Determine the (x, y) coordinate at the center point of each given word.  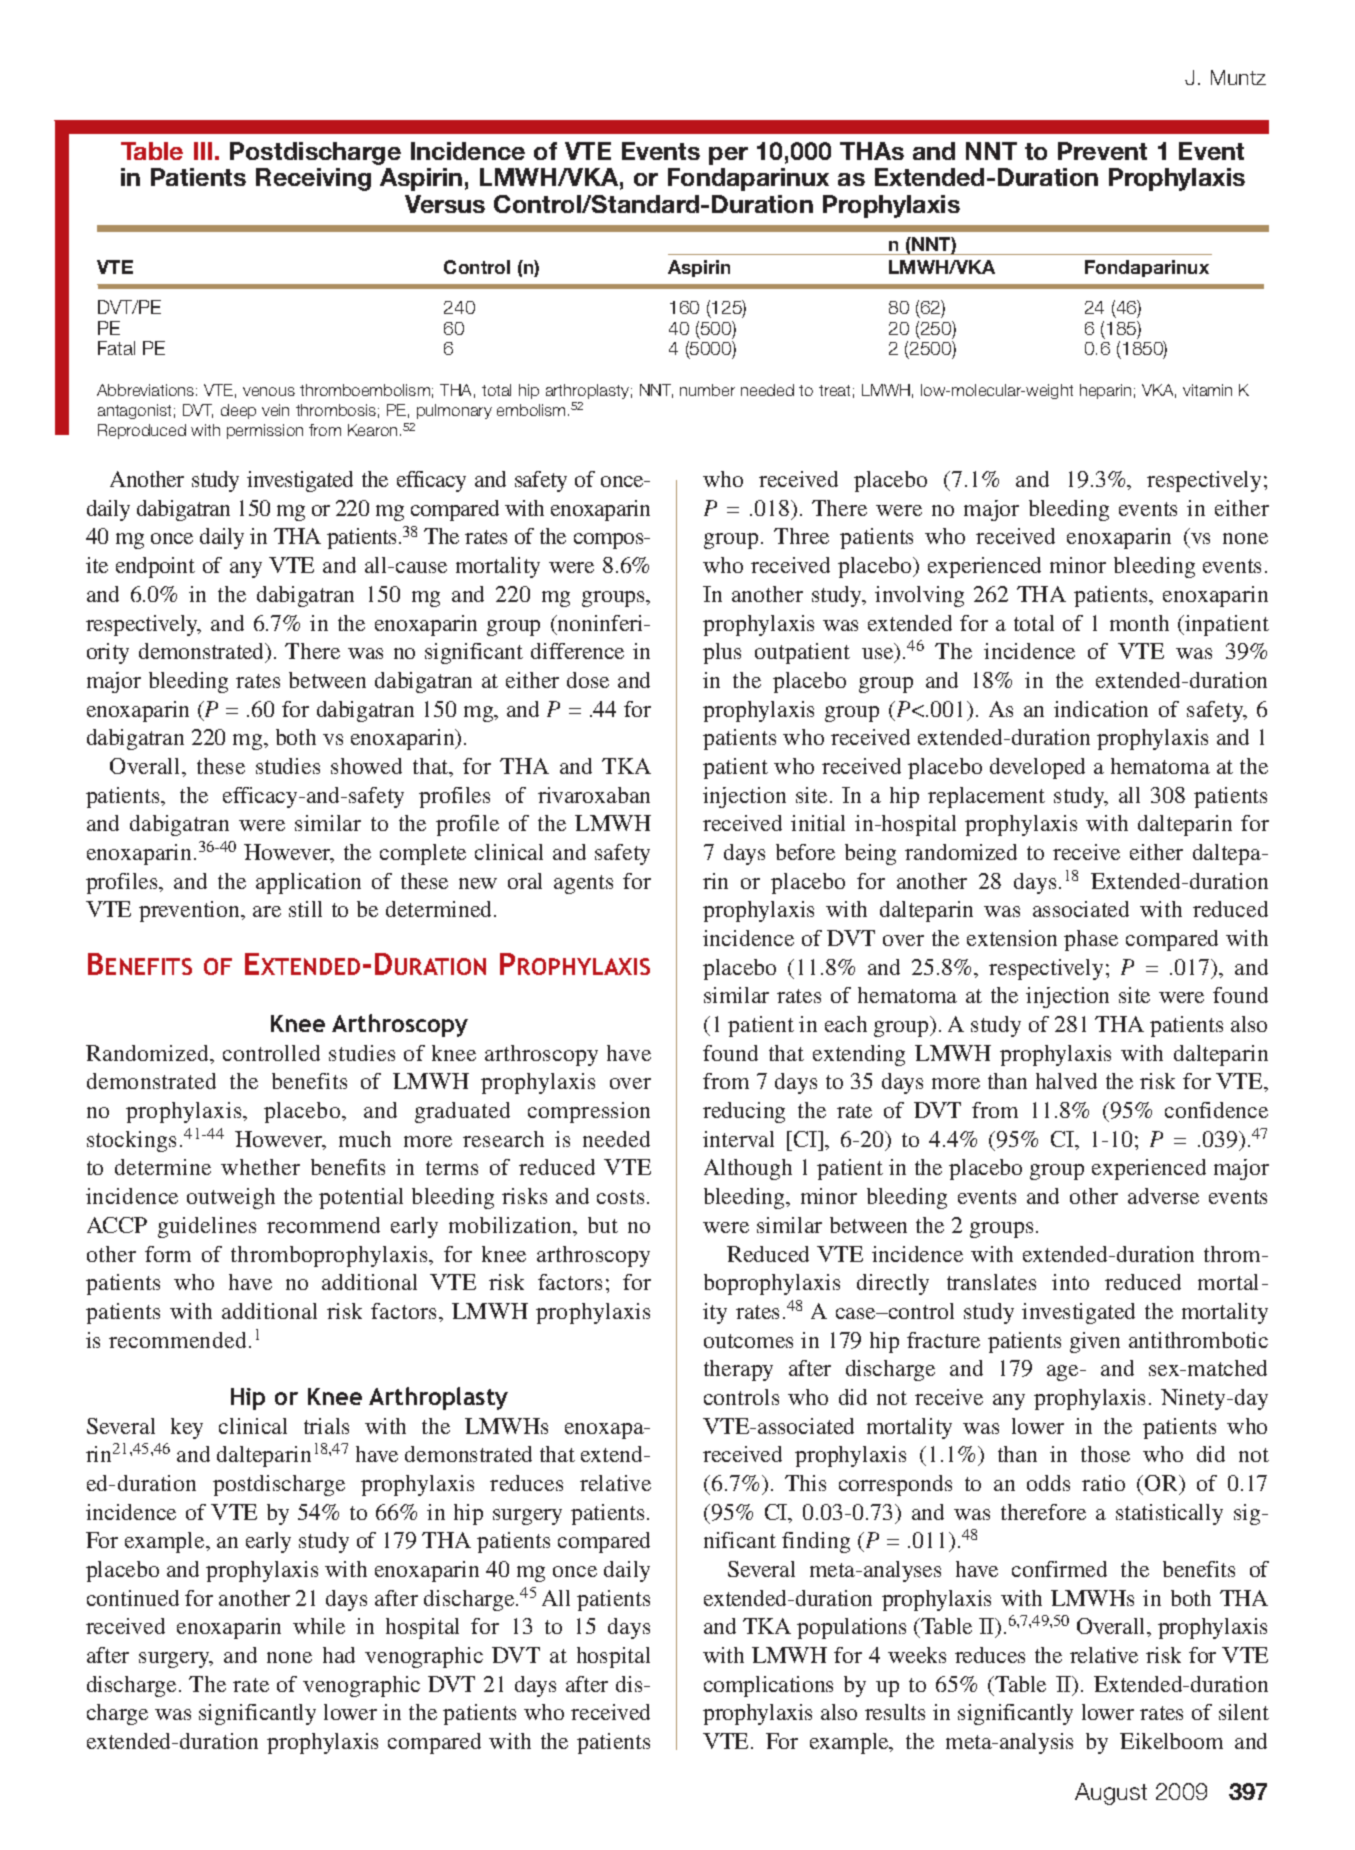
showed (366, 766)
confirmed (1059, 1569)
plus (722, 653)
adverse (1163, 1196)
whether (260, 1167)
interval (738, 1139)
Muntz (1238, 77)
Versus (445, 204)
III (203, 151)
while (319, 1626)
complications (768, 1686)
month (1139, 623)
